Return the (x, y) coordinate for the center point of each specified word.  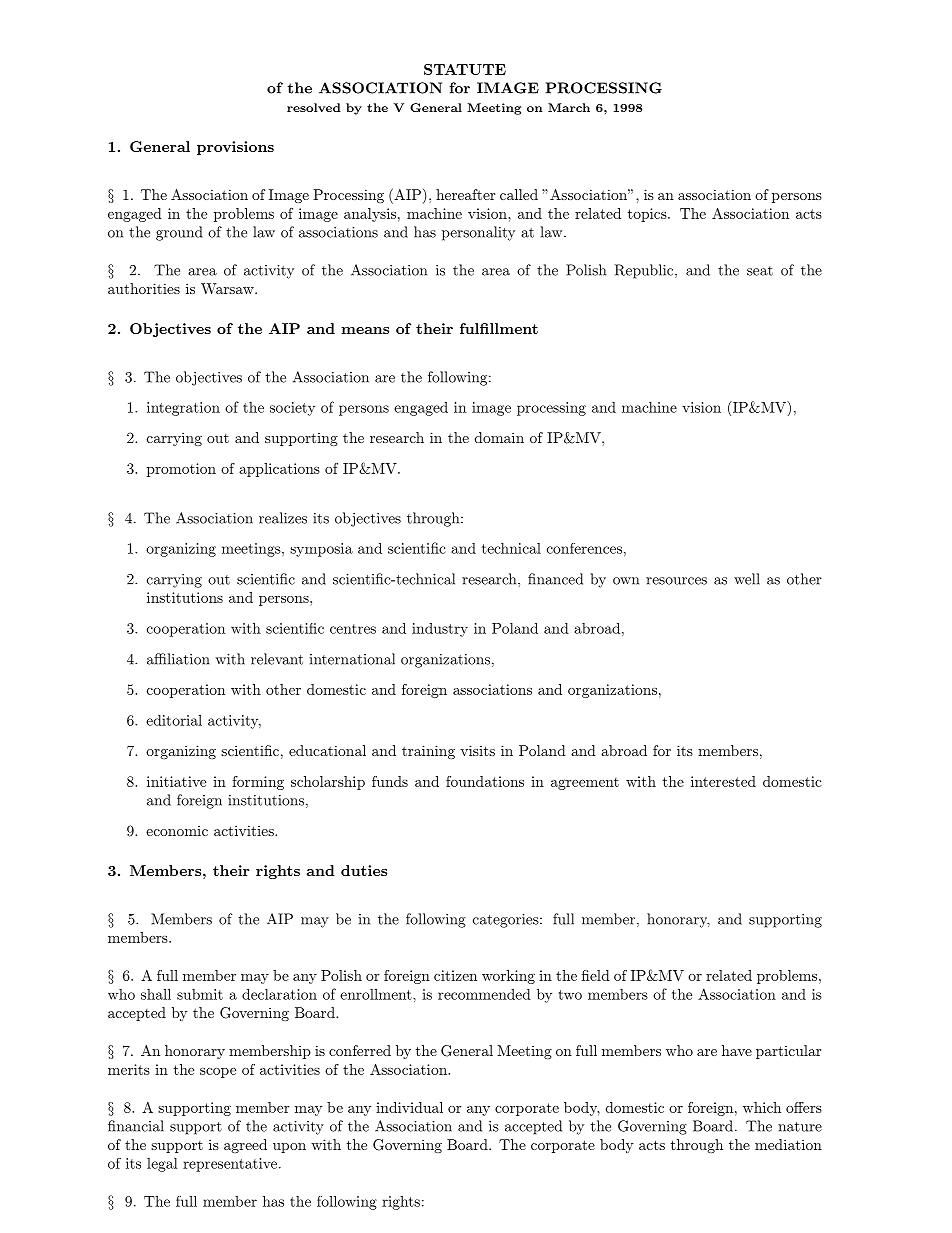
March (569, 107)
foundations (485, 781)
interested (723, 781)
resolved (314, 107)
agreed (245, 1146)
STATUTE (465, 69)
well (747, 579)
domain (499, 437)
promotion (181, 470)
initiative (176, 781)
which (762, 1107)
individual (409, 1107)
